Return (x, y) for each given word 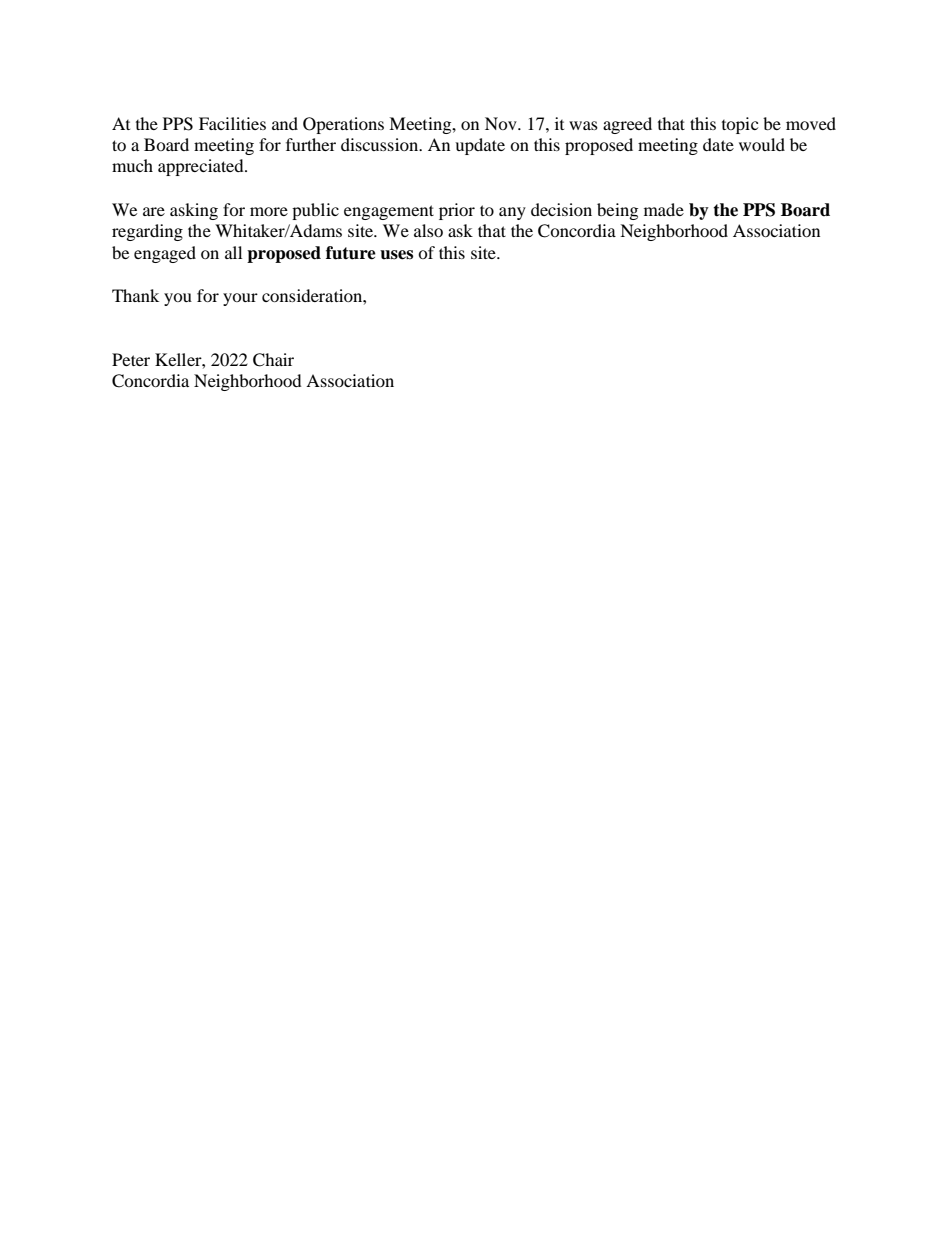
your (240, 299)
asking (194, 211)
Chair (273, 360)
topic (740, 125)
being (617, 211)
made (664, 209)
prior (457, 211)
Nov (502, 123)
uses (396, 255)
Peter (131, 359)
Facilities (232, 123)
